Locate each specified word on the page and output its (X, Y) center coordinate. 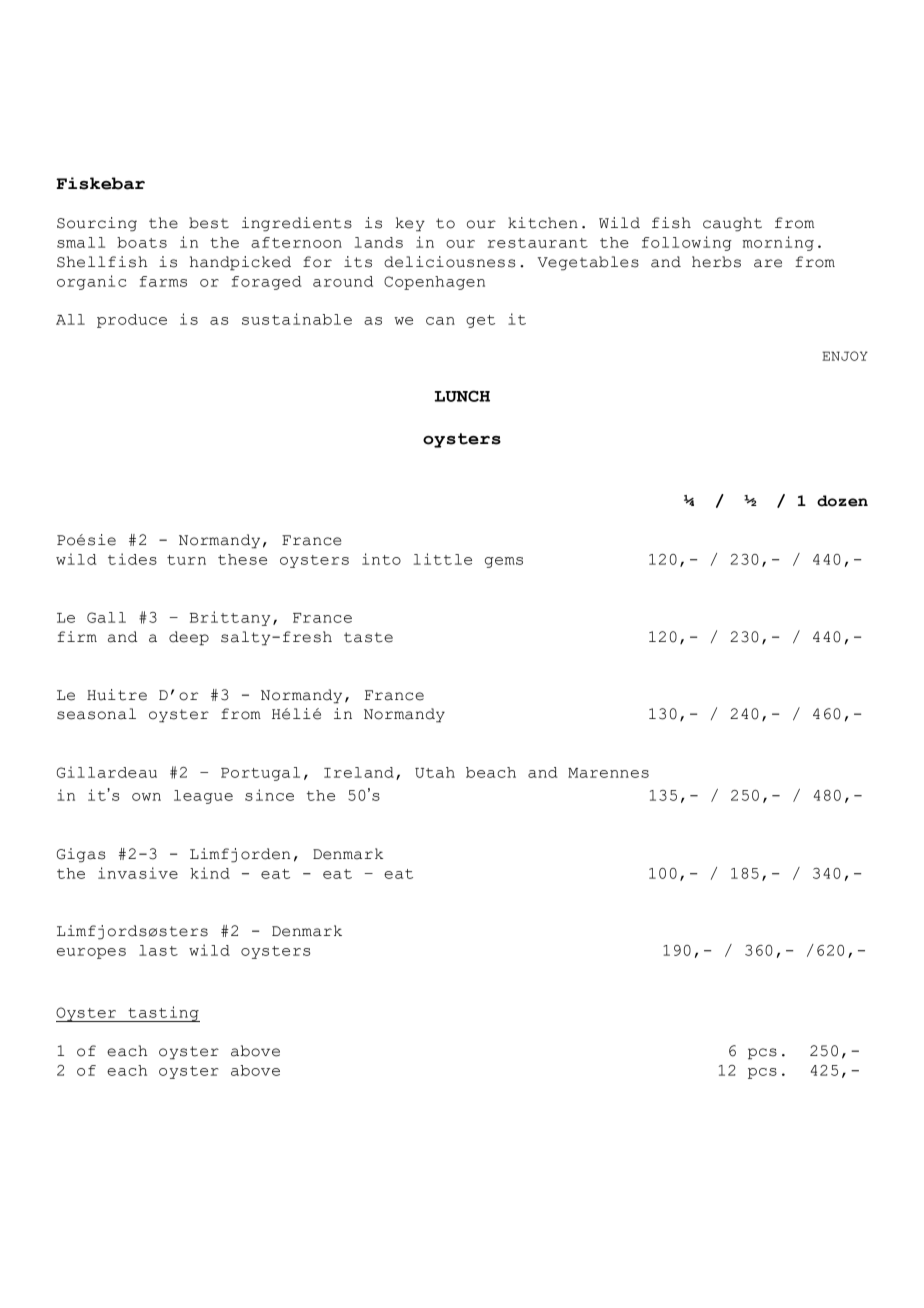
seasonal (96, 714)
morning (778, 243)
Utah (435, 772)
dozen (842, 501)
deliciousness (449, 262)
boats (142, 242)
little (442, 559)
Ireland (359, 772)
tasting (163, 1014)
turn (186, 560)
